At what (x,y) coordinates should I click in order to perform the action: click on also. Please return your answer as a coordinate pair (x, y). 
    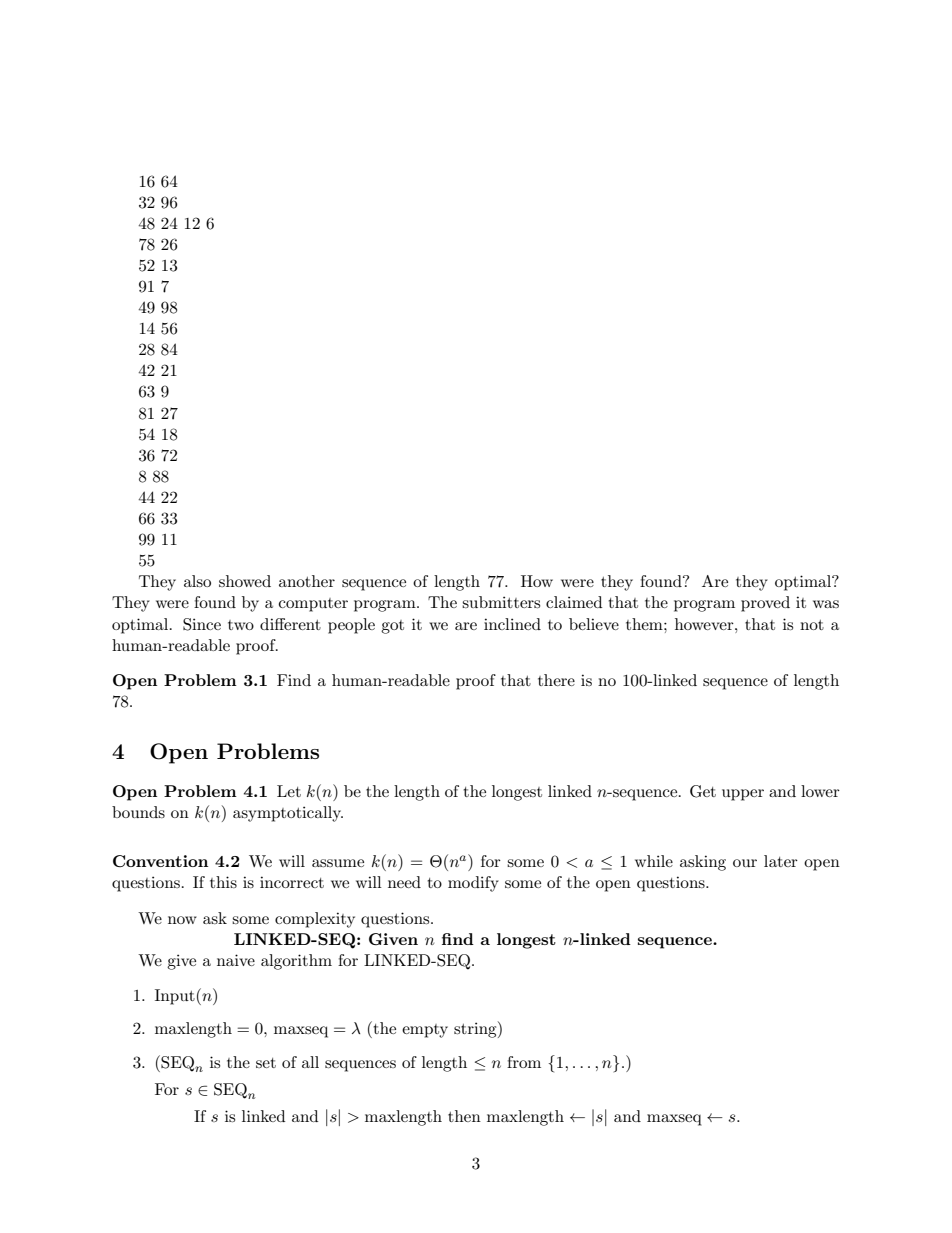
    Looking at the image, I should click on (197, 581).
